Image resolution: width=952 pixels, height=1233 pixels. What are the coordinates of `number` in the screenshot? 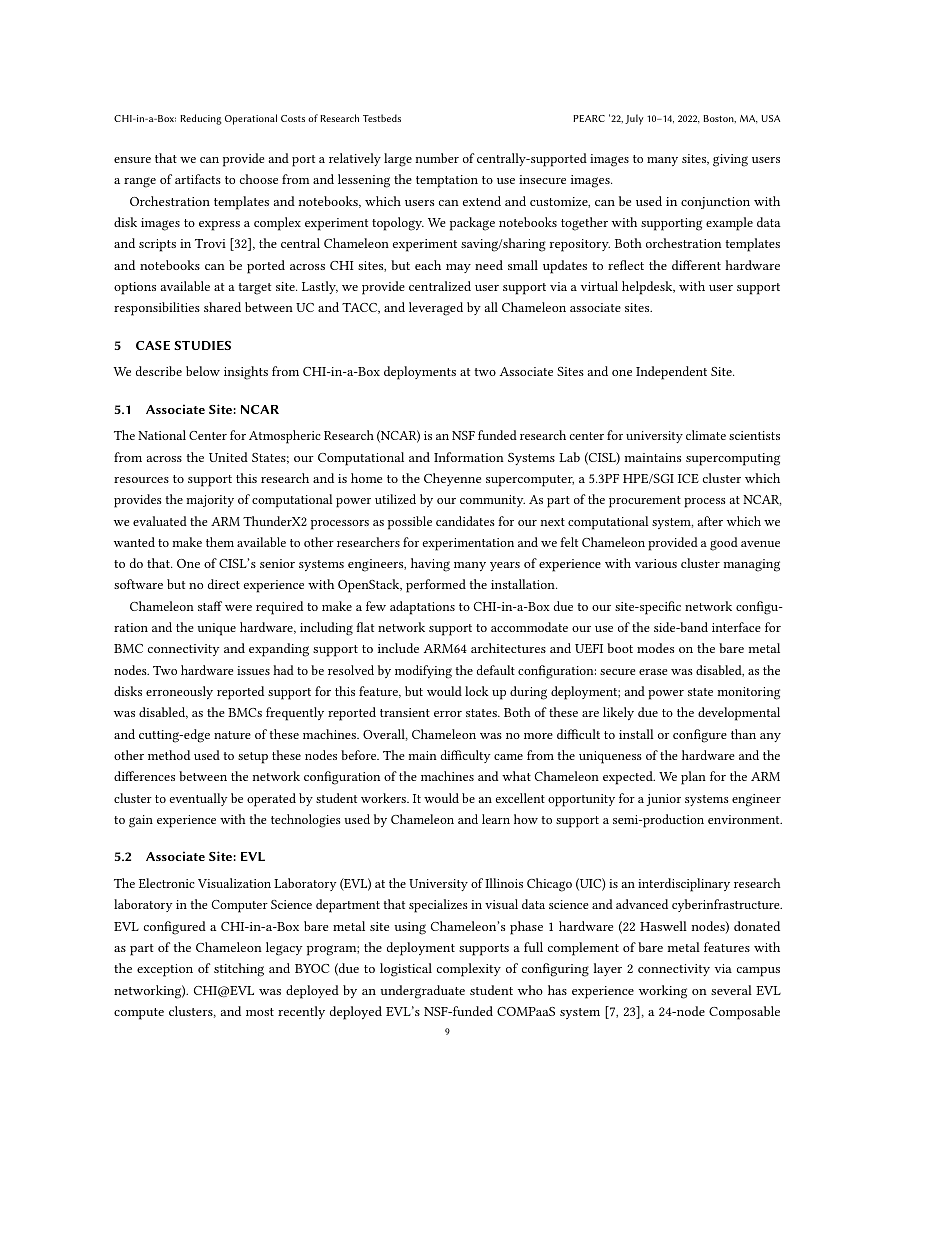 It's located at (437, 158).
